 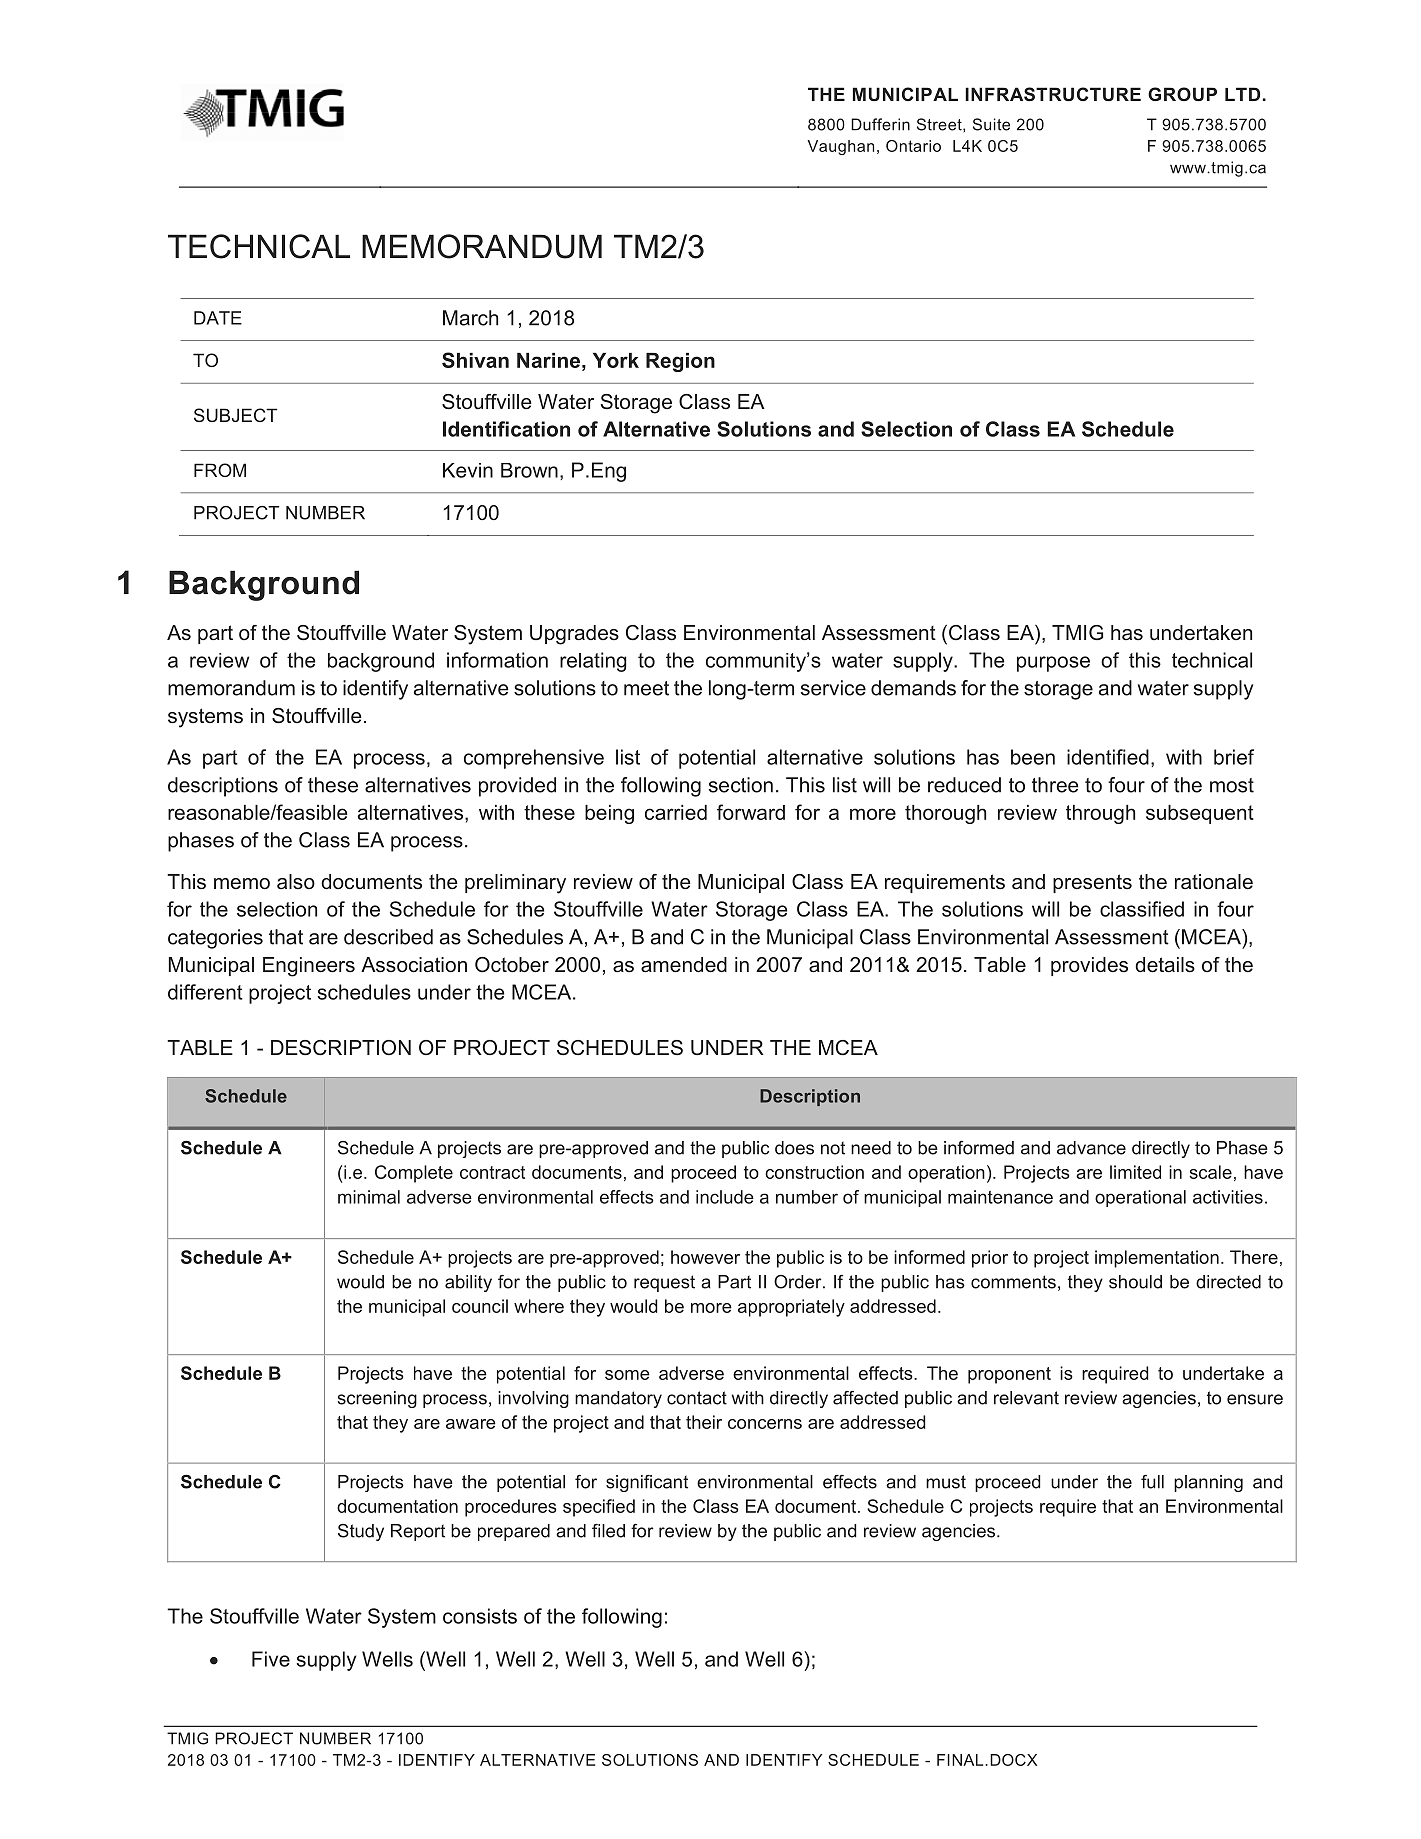 I want to click on should, so click(x=1135, y=1282).
